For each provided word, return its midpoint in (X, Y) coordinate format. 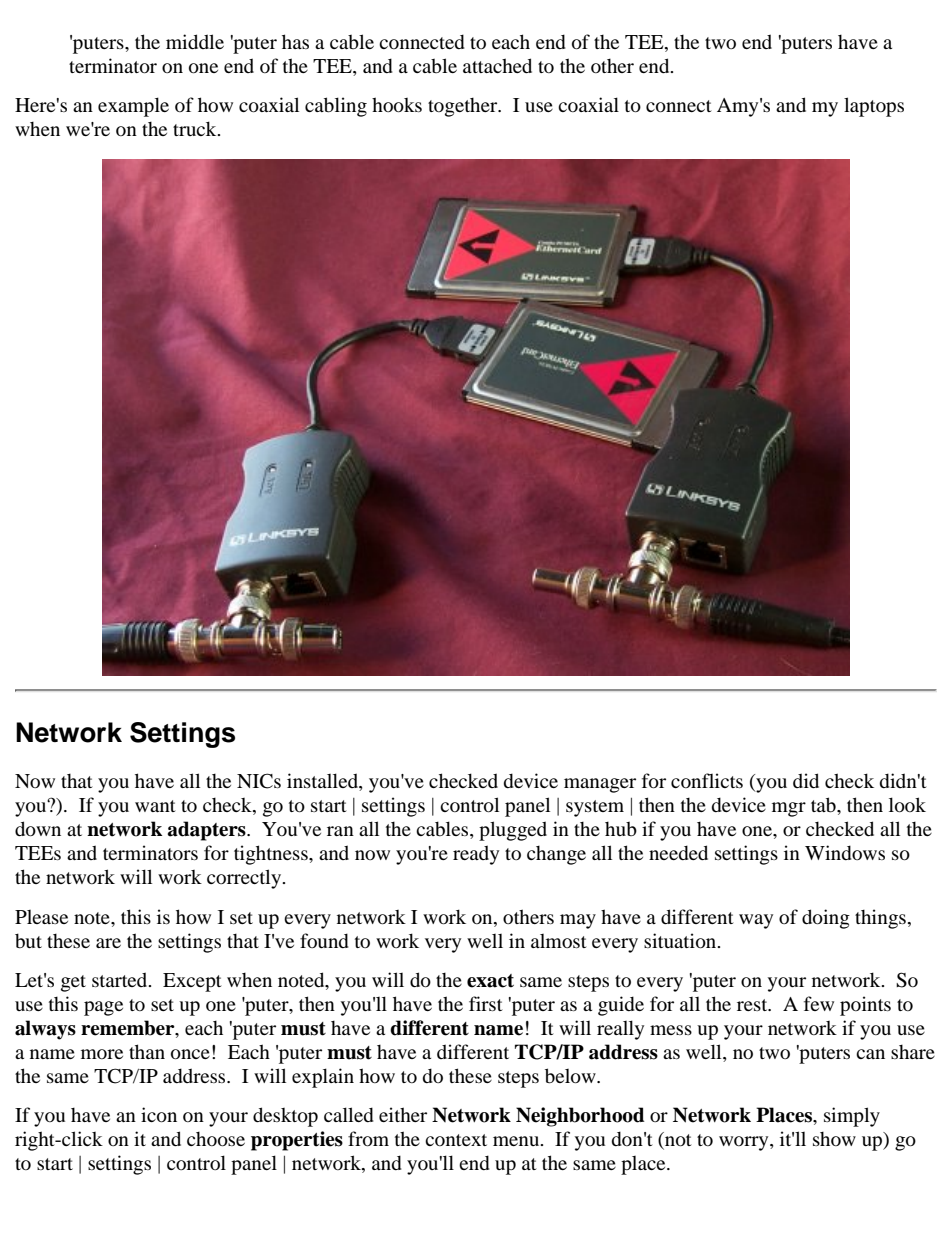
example (133, 107)
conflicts (707, 780)
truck (196, 128)
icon (159, 1114)
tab (824, 805)
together (464, 107)
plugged (513, 831)
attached (497, 65)
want (155, 806)
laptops (874, 107)
